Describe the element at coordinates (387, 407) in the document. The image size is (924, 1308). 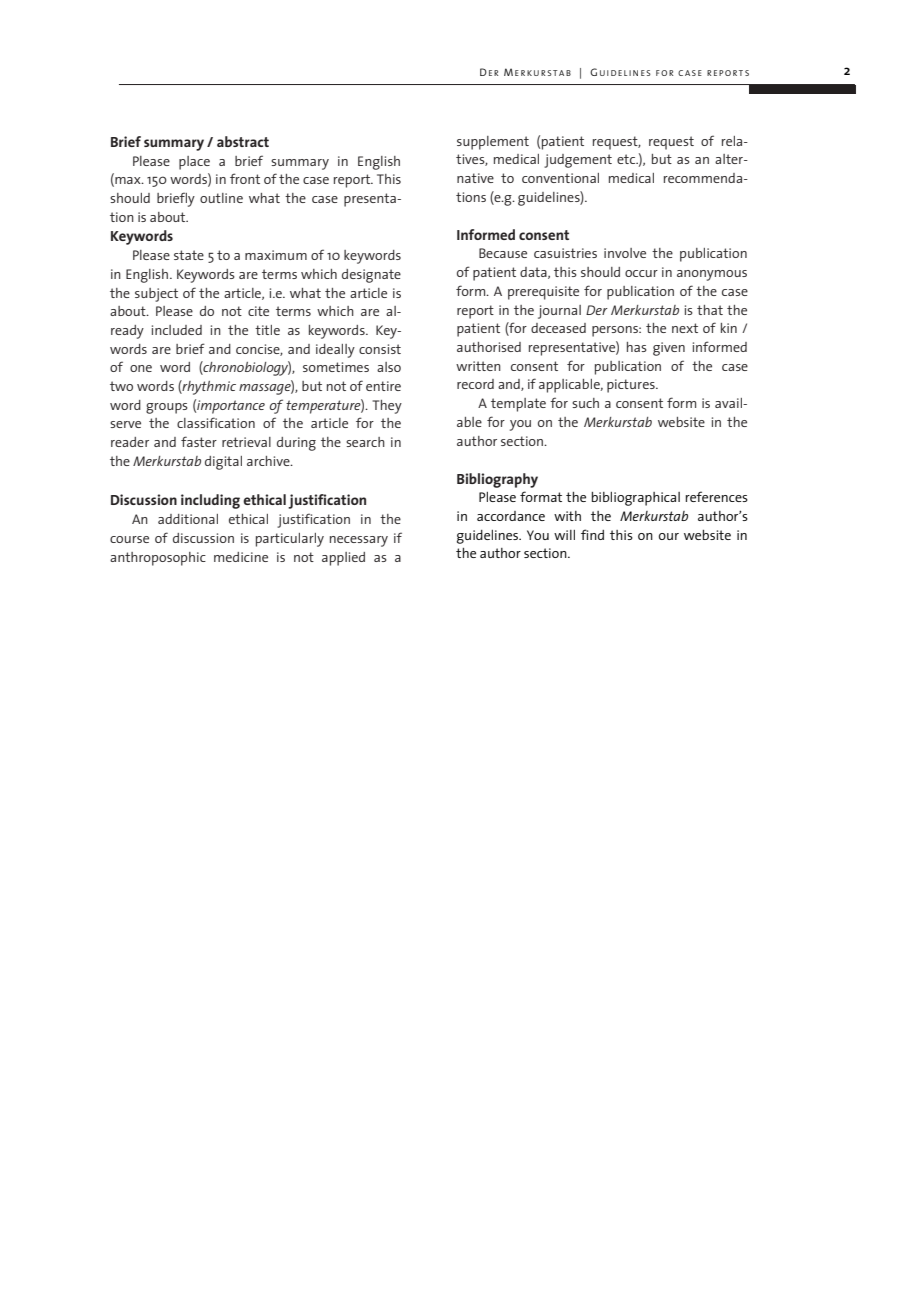
I see `They` at that location.
